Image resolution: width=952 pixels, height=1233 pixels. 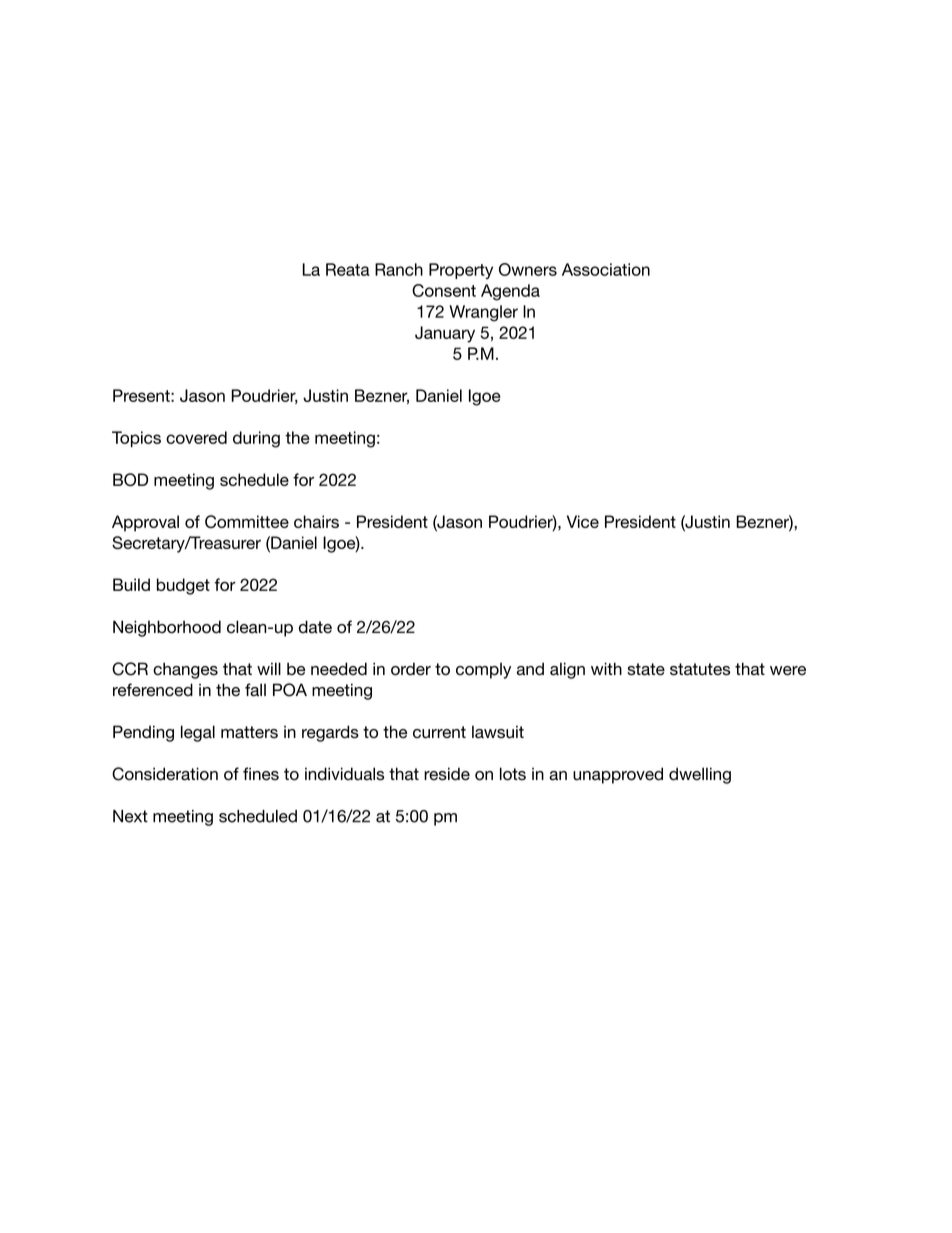 What do you see at coordinates (513, 774) in the page?
I see `lots` at bounding box center [513, 774].
